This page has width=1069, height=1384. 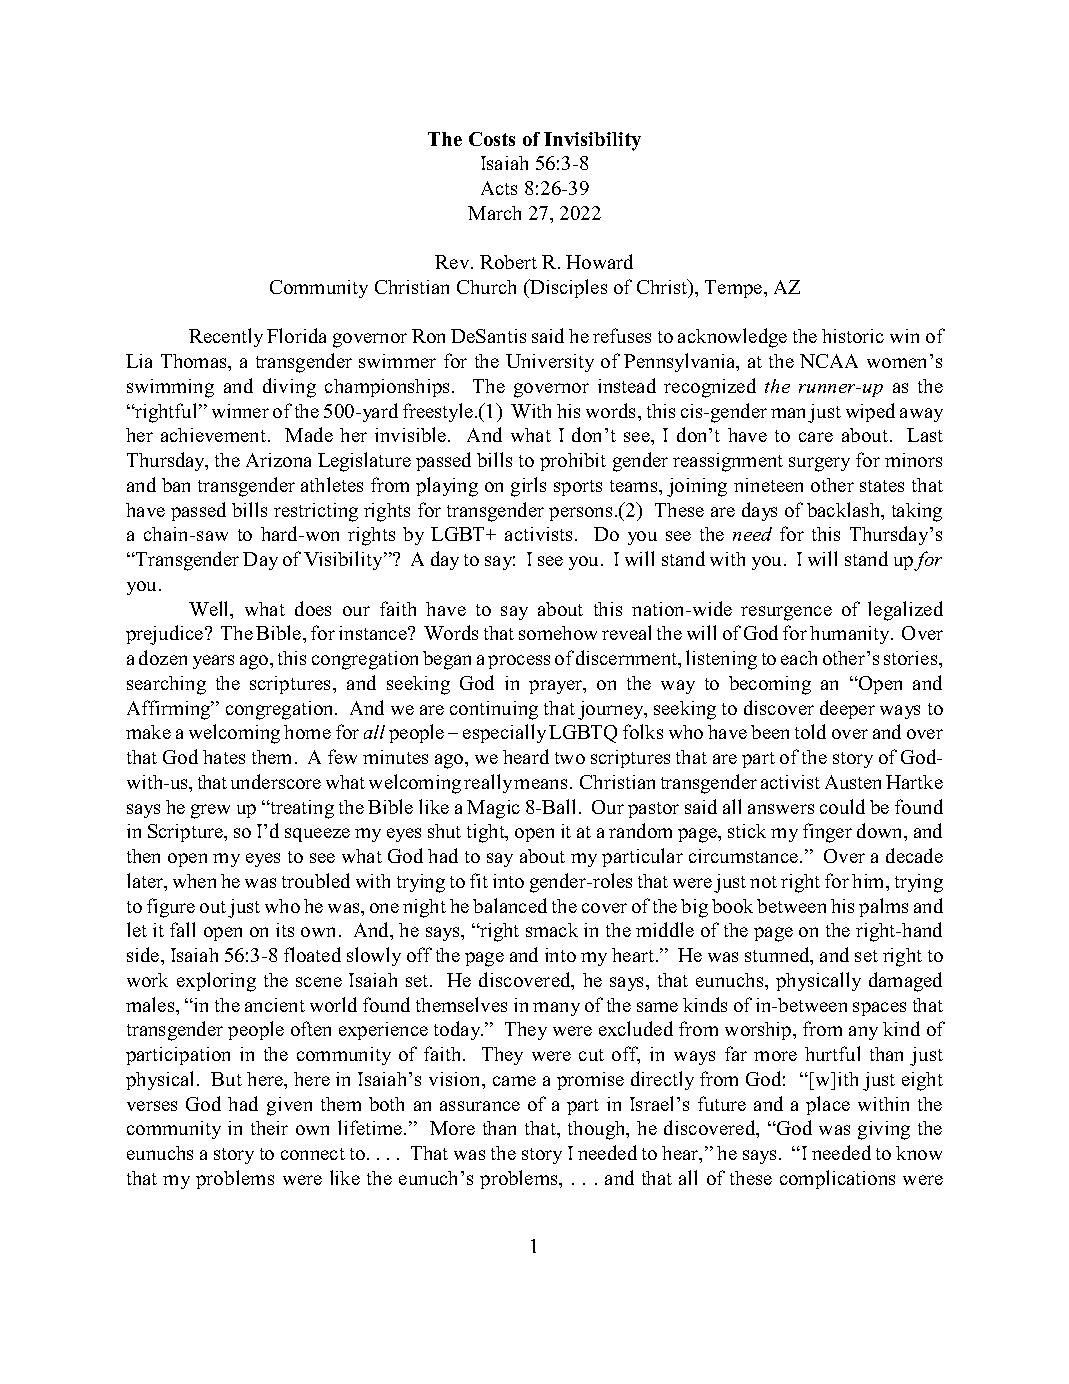 What do you see at coordinates (194, 881) in the page?
I see `when` at bounding box center [194, 881].
